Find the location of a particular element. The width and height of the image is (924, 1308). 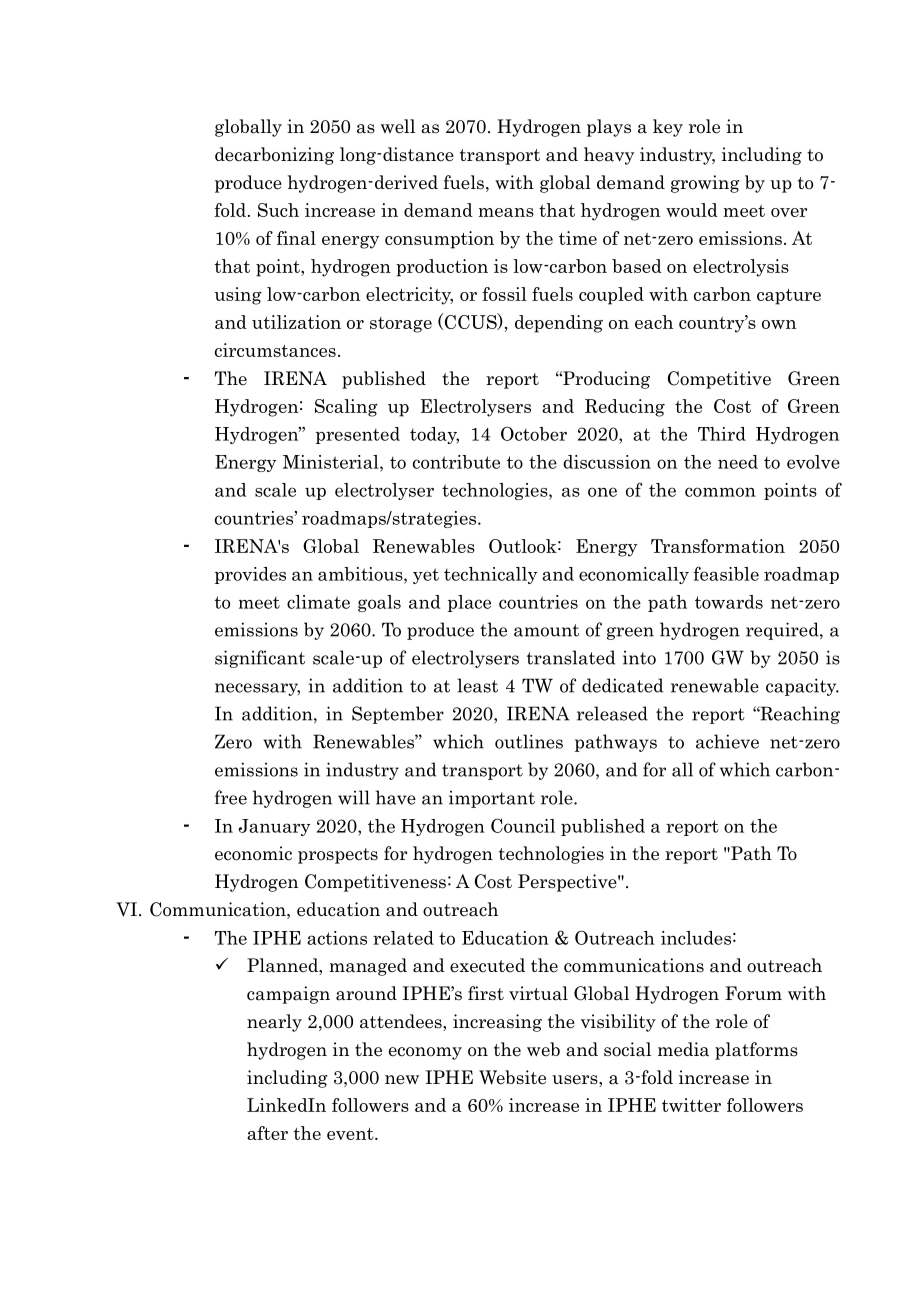

growing is located at coordinates (705, 184).
